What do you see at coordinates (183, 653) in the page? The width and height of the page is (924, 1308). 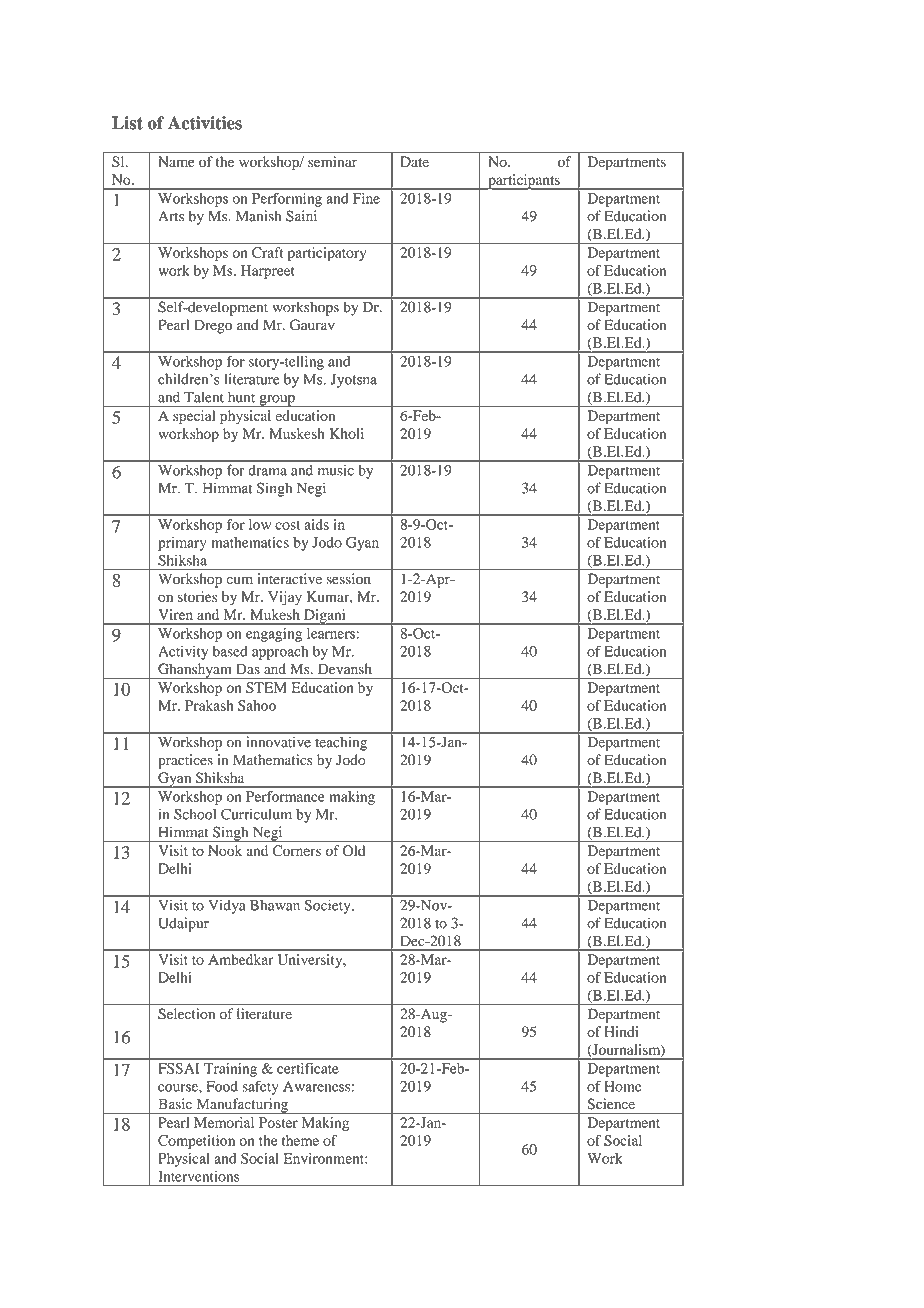 I see `Activity` at bounding box center [183, 653].
